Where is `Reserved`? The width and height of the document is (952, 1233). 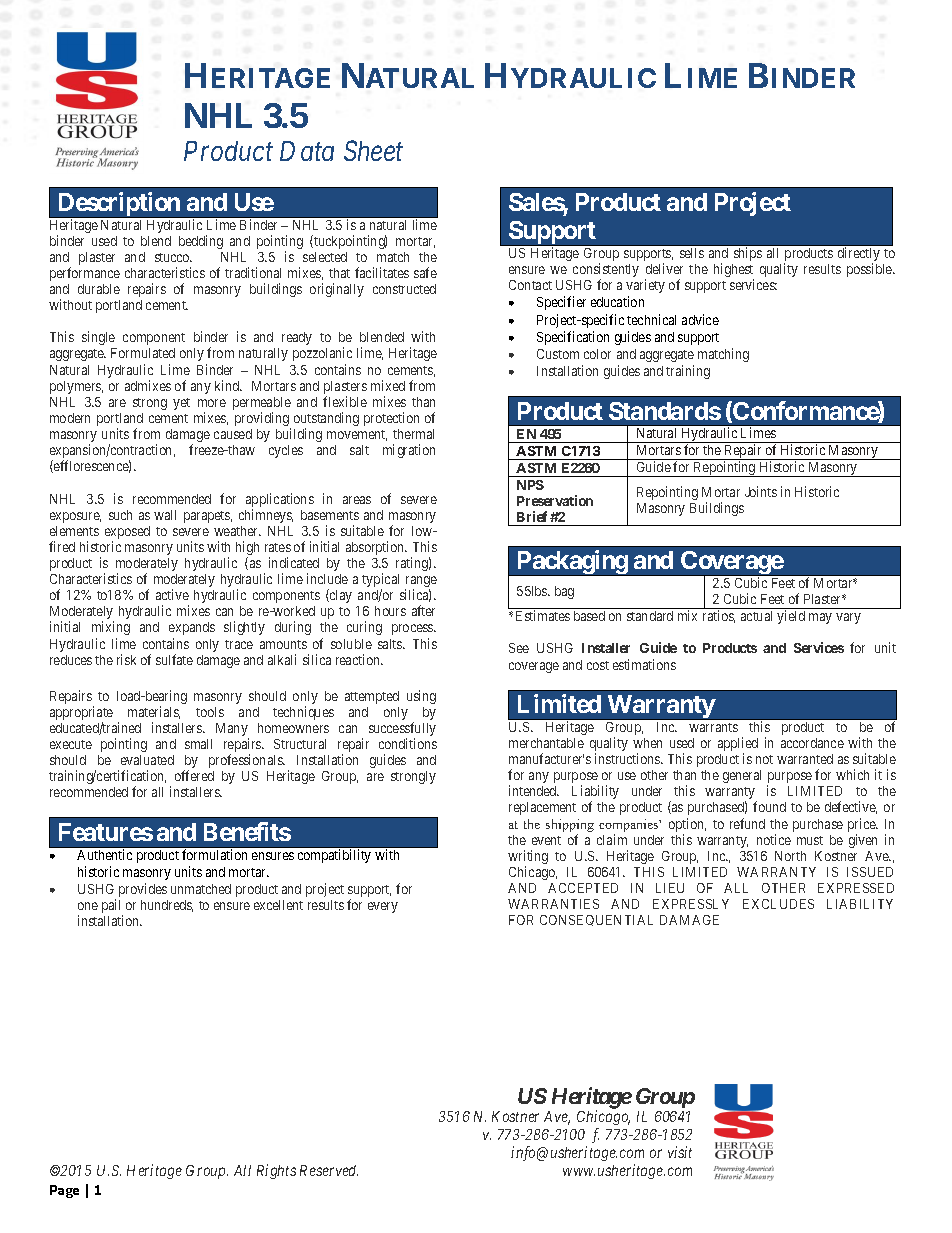 Reserved is located at coordinates (329, 1170).
